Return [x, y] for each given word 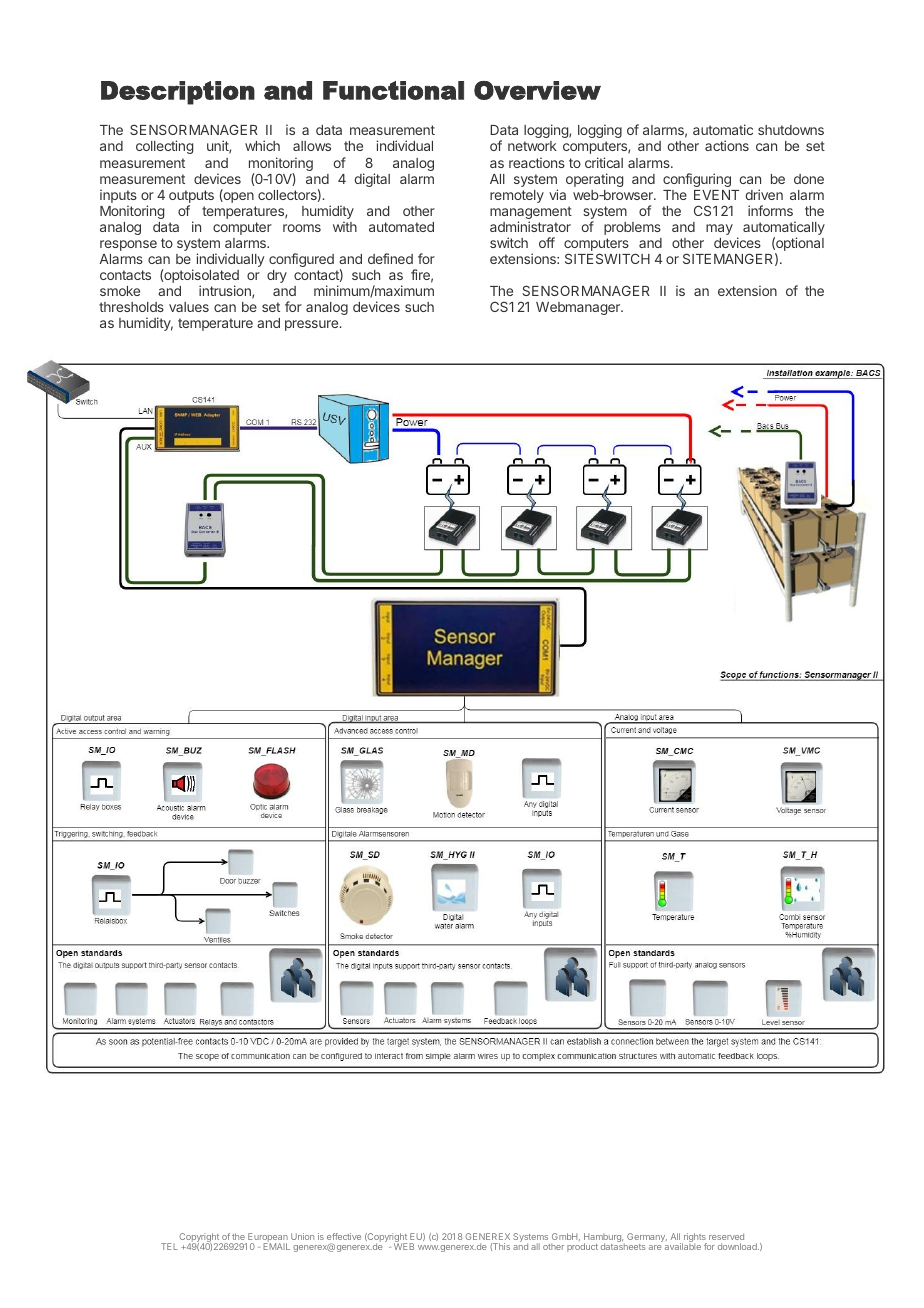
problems [632, 228]
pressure [312, 325]
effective [344, 1236]
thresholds [131, 307]
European [267, 1238]
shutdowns [791, 130]
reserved [726, 1236]
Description [178, 93]
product [582, 1247]
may [719, 229]
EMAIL [276, 1246]
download [738, 1246]
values [189, 307]
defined [390, 258]
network [532, 146]
